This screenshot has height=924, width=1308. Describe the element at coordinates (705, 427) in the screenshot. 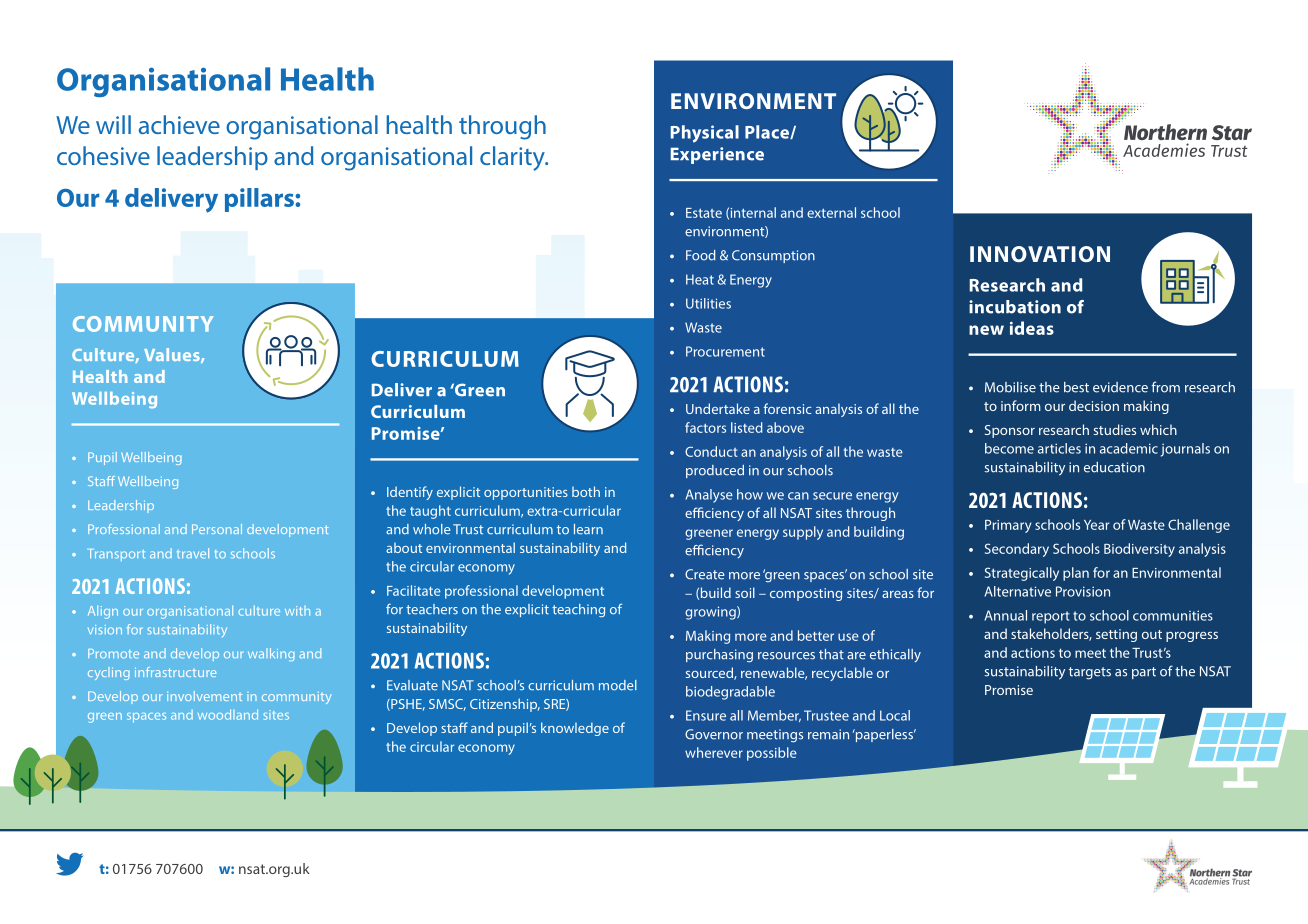

I see `factors` at that location.
